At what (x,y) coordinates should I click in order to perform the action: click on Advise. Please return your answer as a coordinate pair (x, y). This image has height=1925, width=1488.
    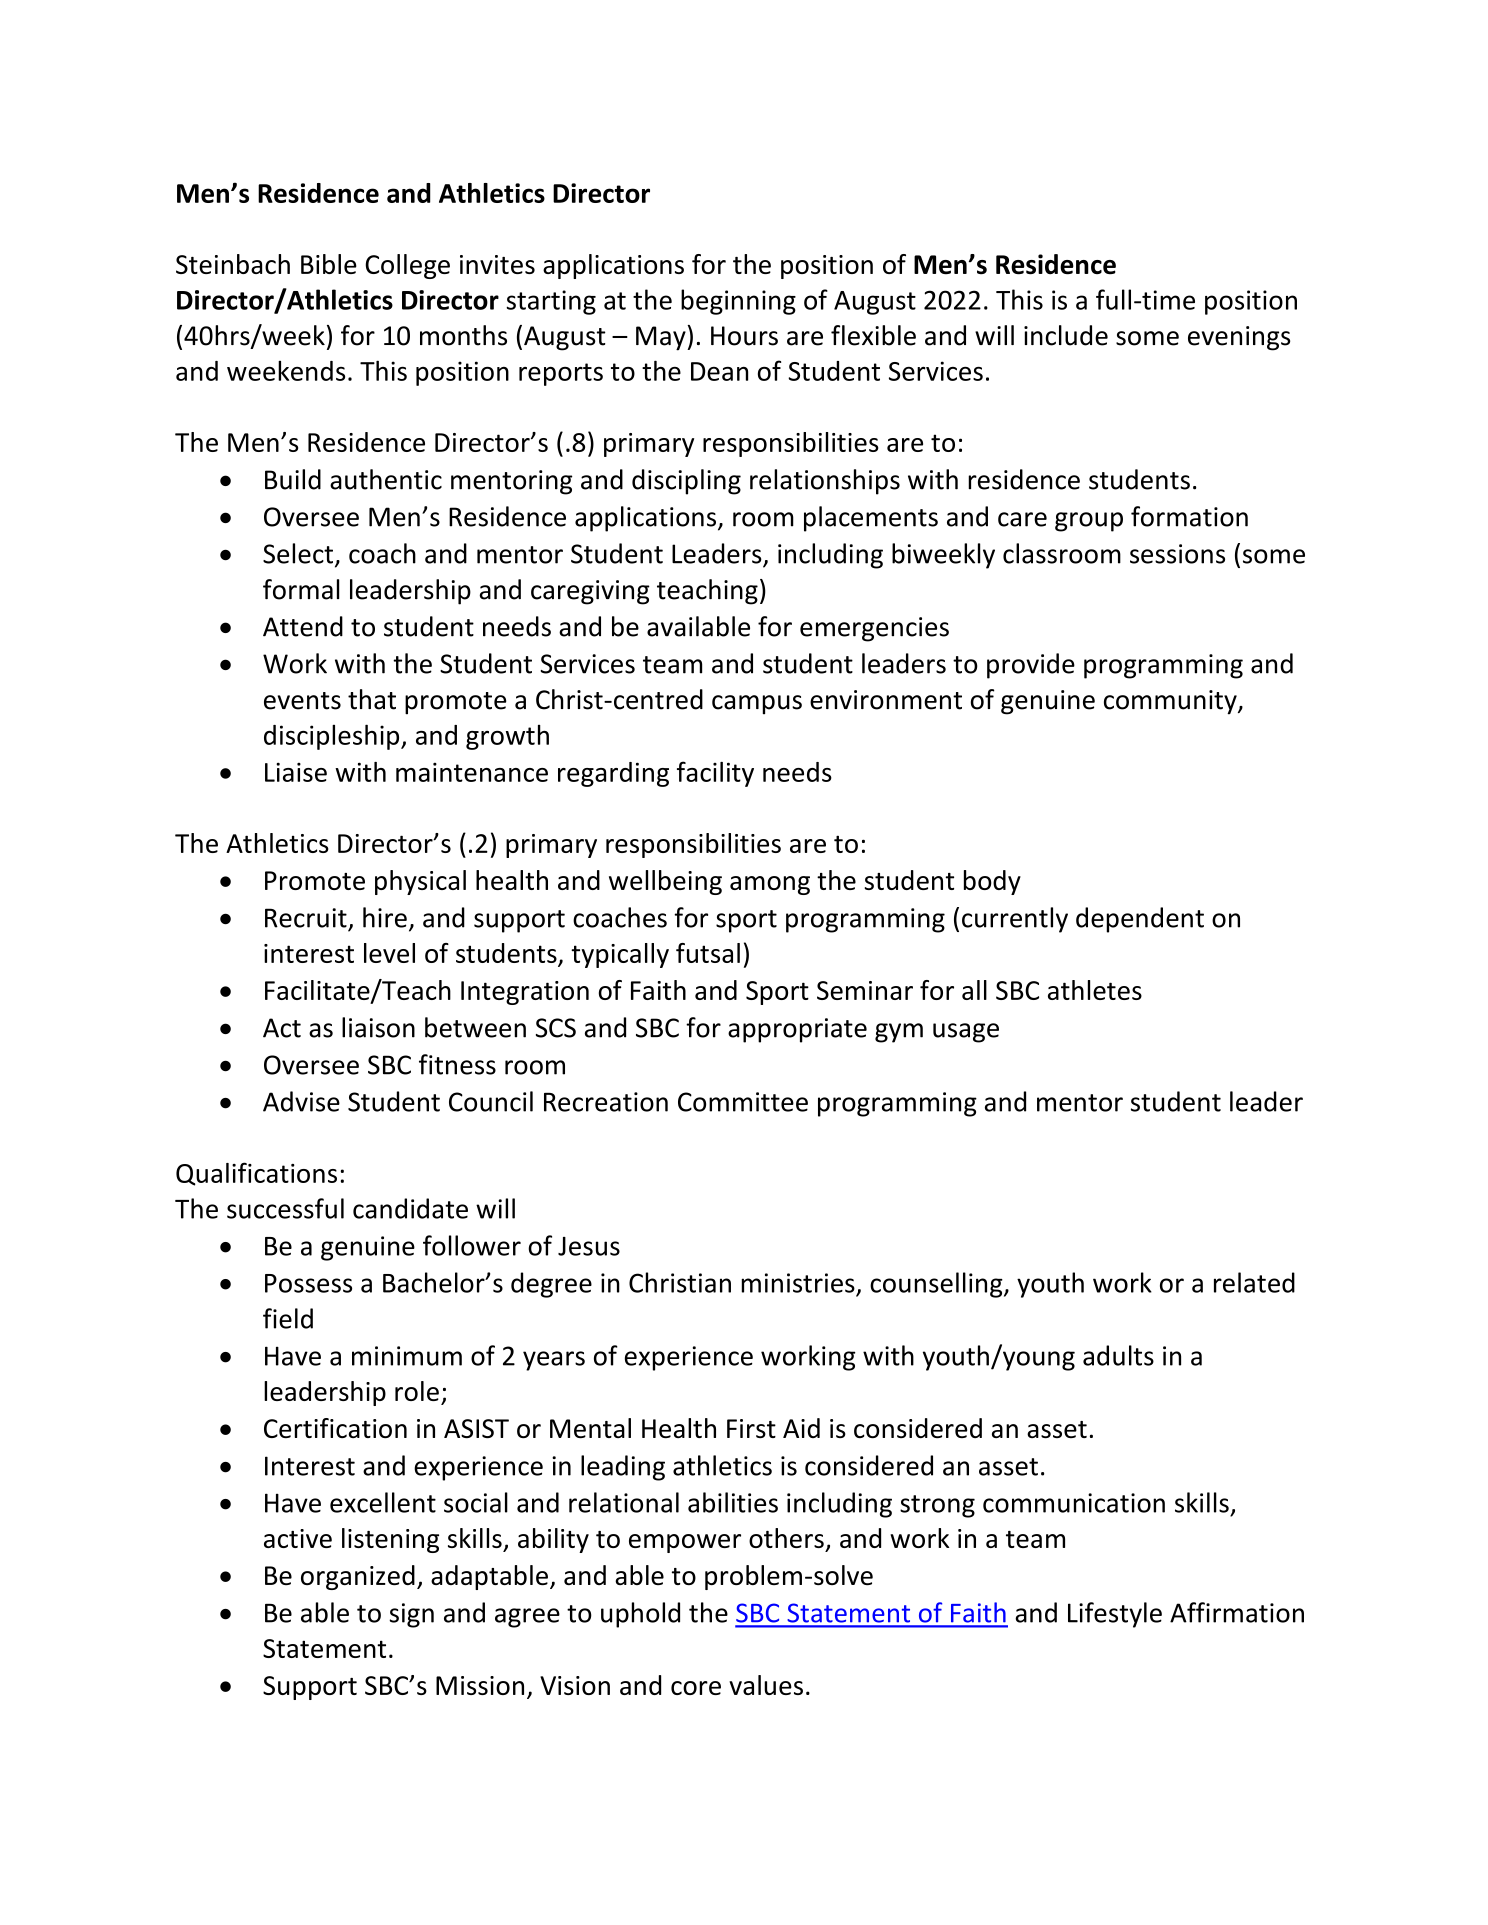
    Looking at the image, I should click on (301, 1101).
